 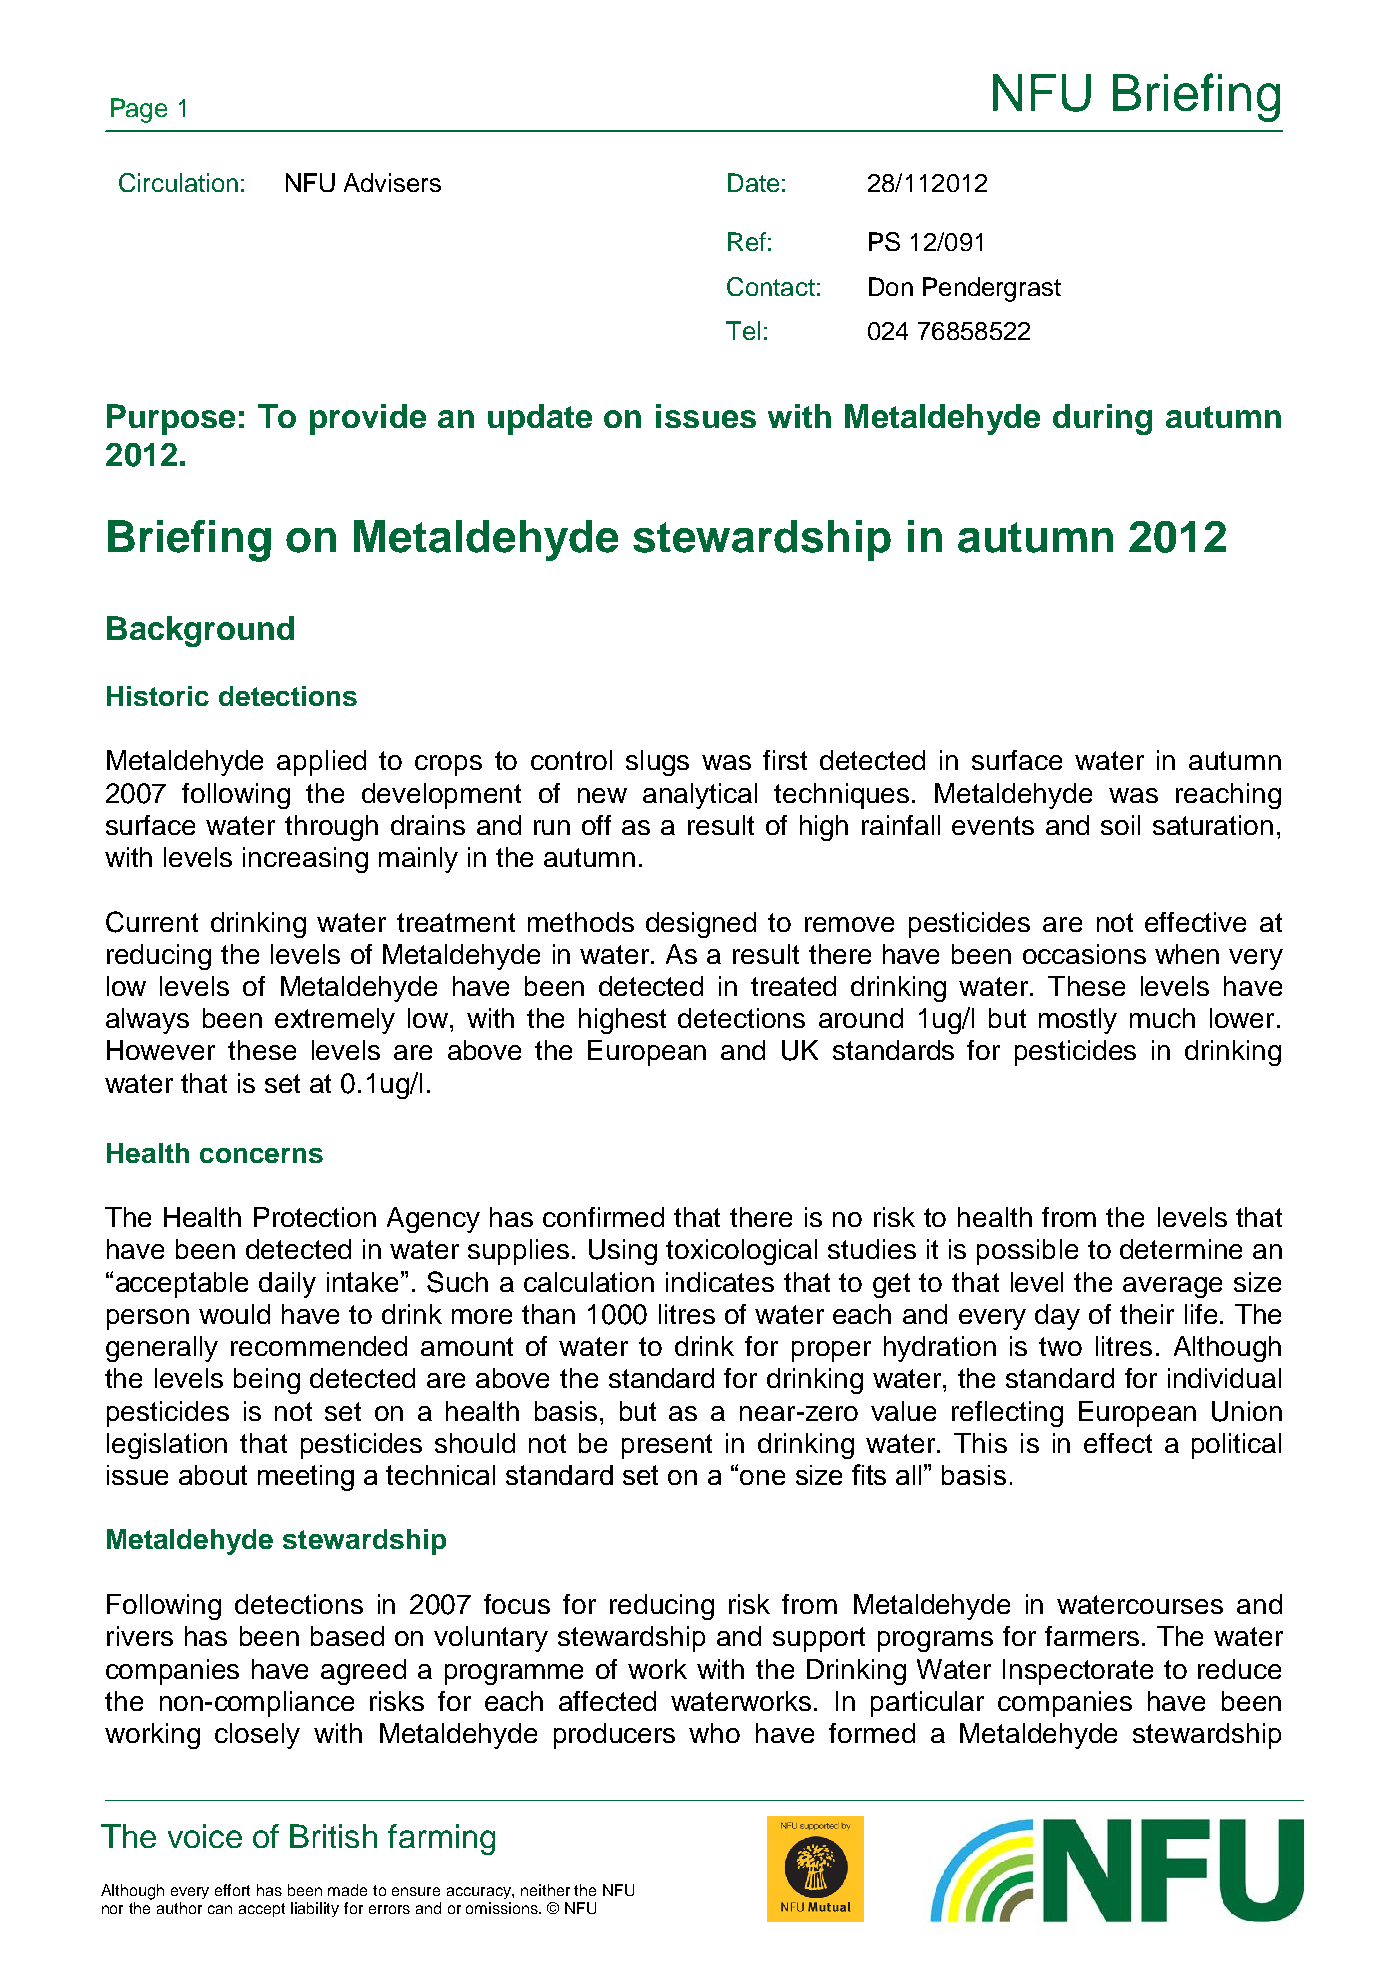 I want to click on effort, so click(x=232, y=1890).
